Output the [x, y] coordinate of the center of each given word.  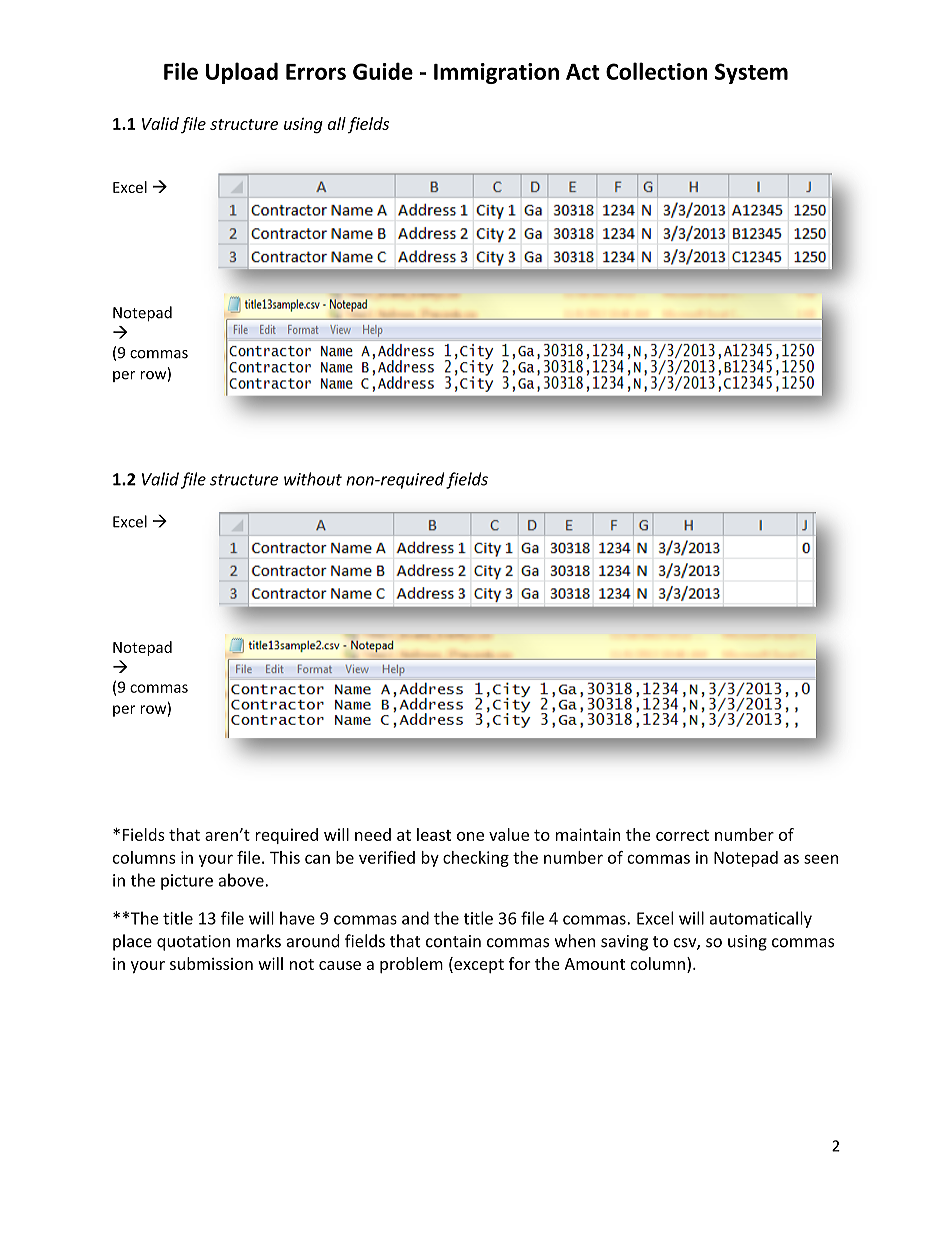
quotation [193, 943]
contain [453, 941]
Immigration [496, 73]
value [509, 834]
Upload [242, 73]
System [751, 73]
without [313, 479]
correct [682, 835]
